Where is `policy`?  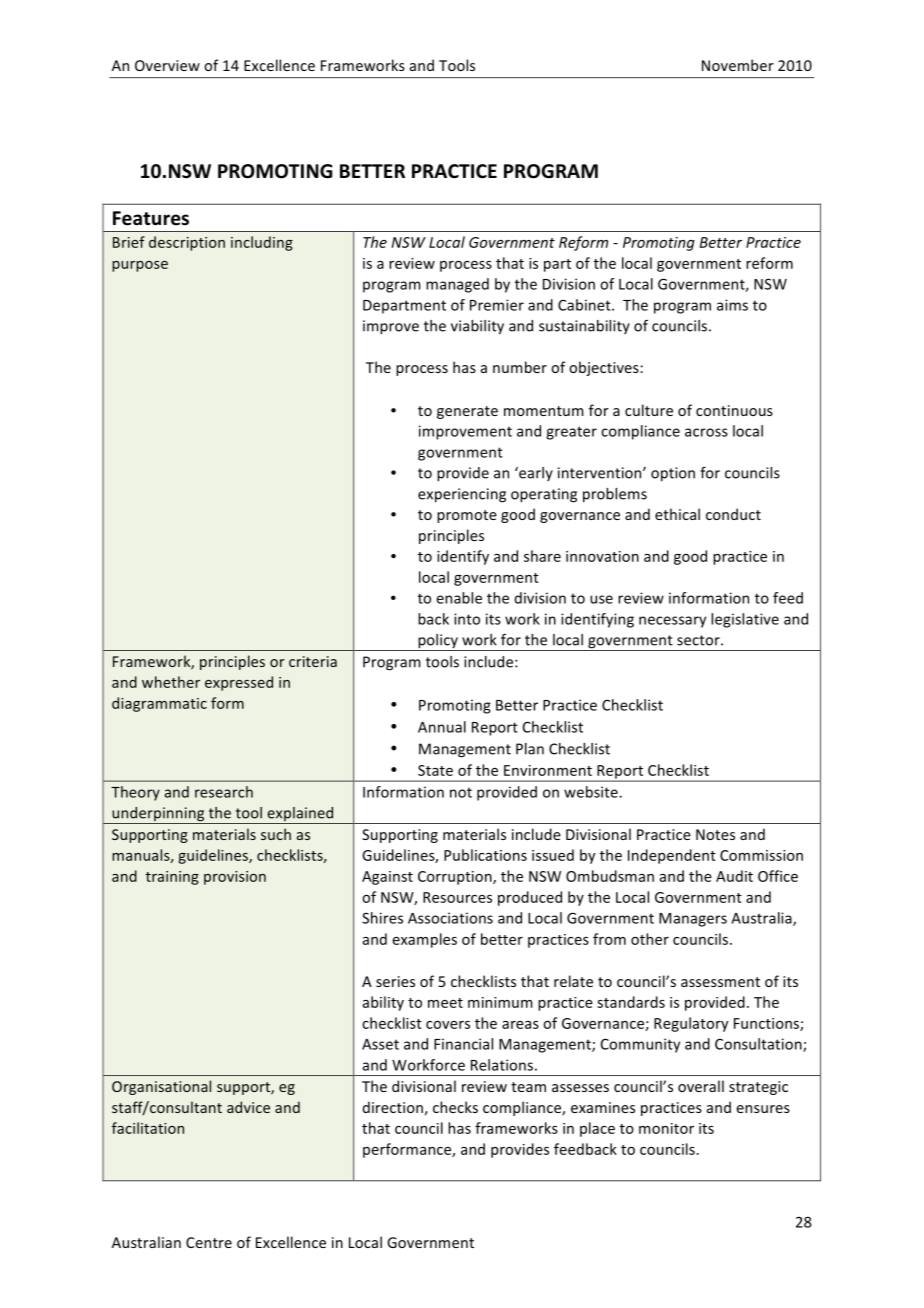
policy is located at coordinates (438, 642).
